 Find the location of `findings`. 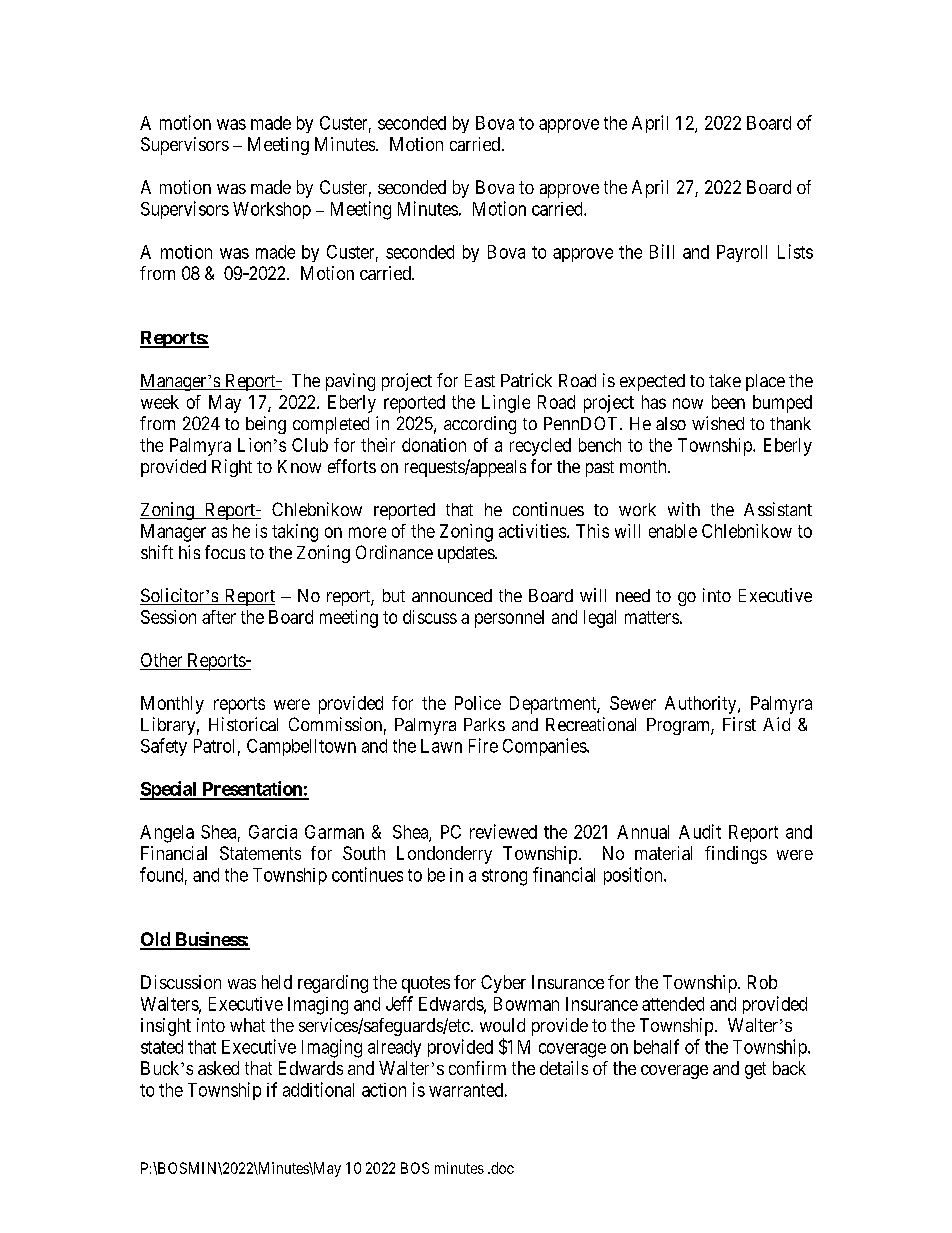

findings is located at coordinates (736, 855).
